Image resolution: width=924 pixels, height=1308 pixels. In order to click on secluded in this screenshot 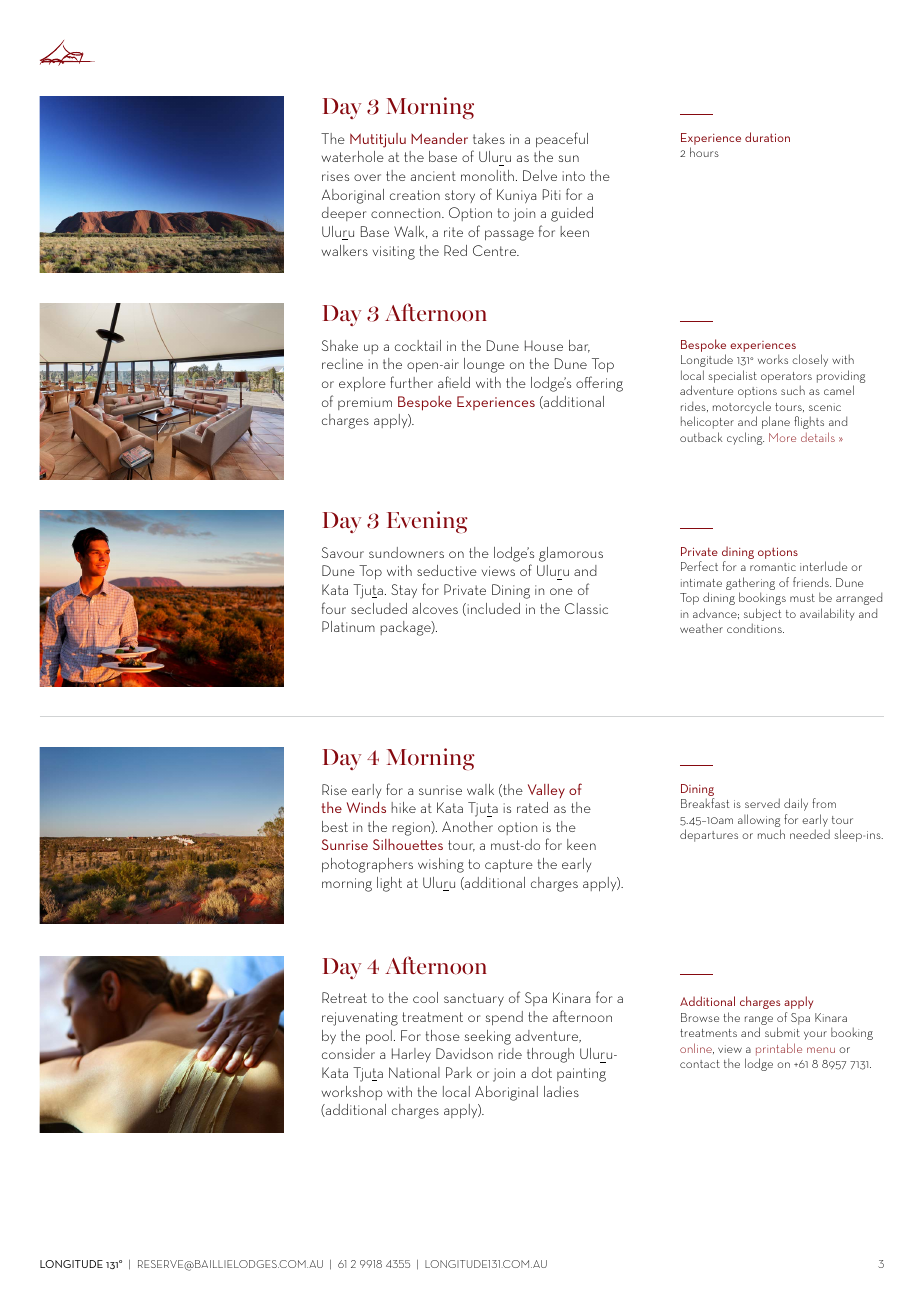, I will do `click(379, 608)`.
